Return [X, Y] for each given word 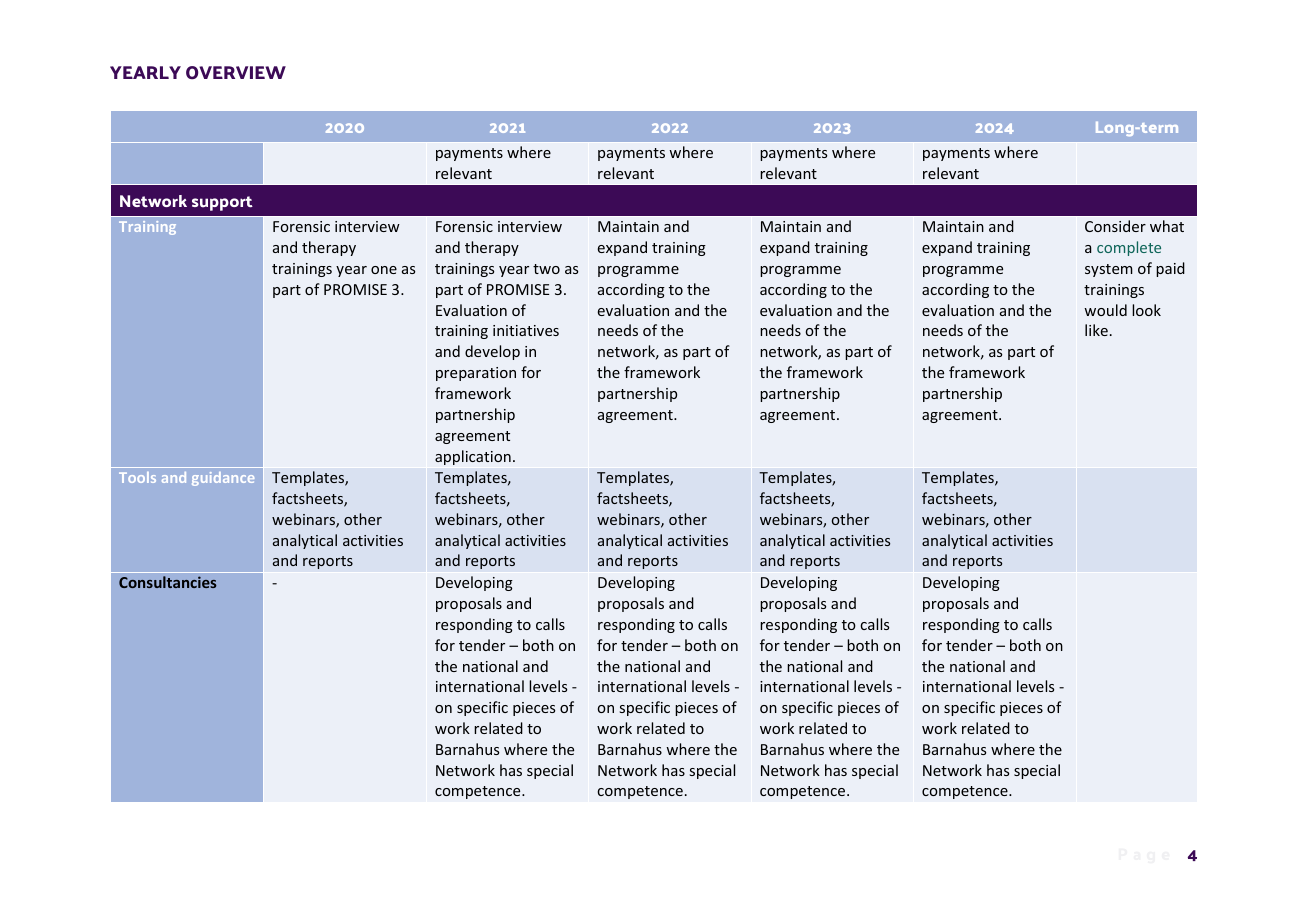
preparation [476, 374]
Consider [1115, 226]
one [384, 270]
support [222, 203]
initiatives [526, 330]
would [1105, 310]
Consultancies [168, 582]
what [1167, 226]
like [1096, 330]
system [1109, 270]
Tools [137, 477]
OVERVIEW [236, 72]
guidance [223, 479]
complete [1129, 248]
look [1146, 310]
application [473, 457]
